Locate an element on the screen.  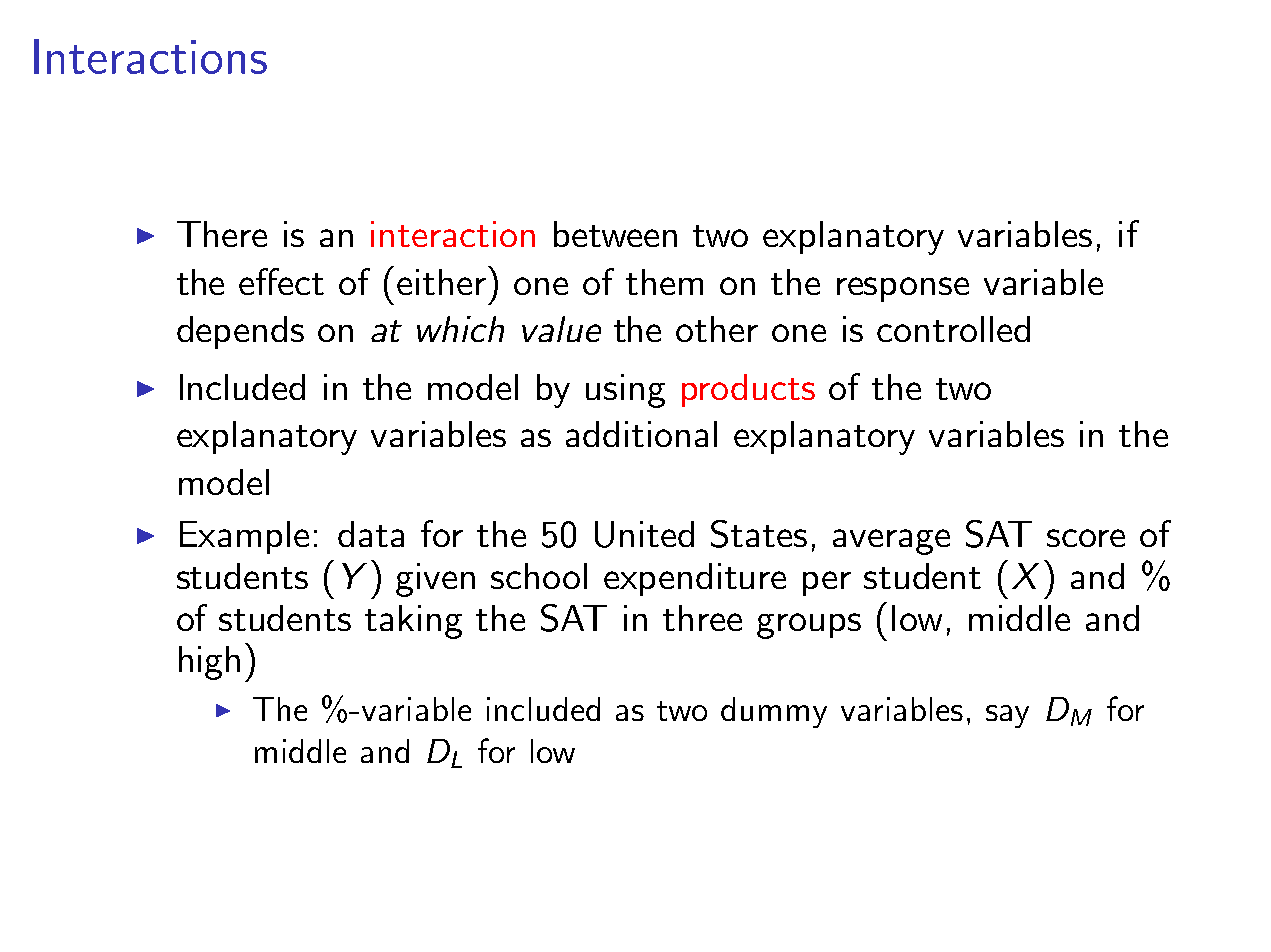
high is located at coordinates (209, 663).
